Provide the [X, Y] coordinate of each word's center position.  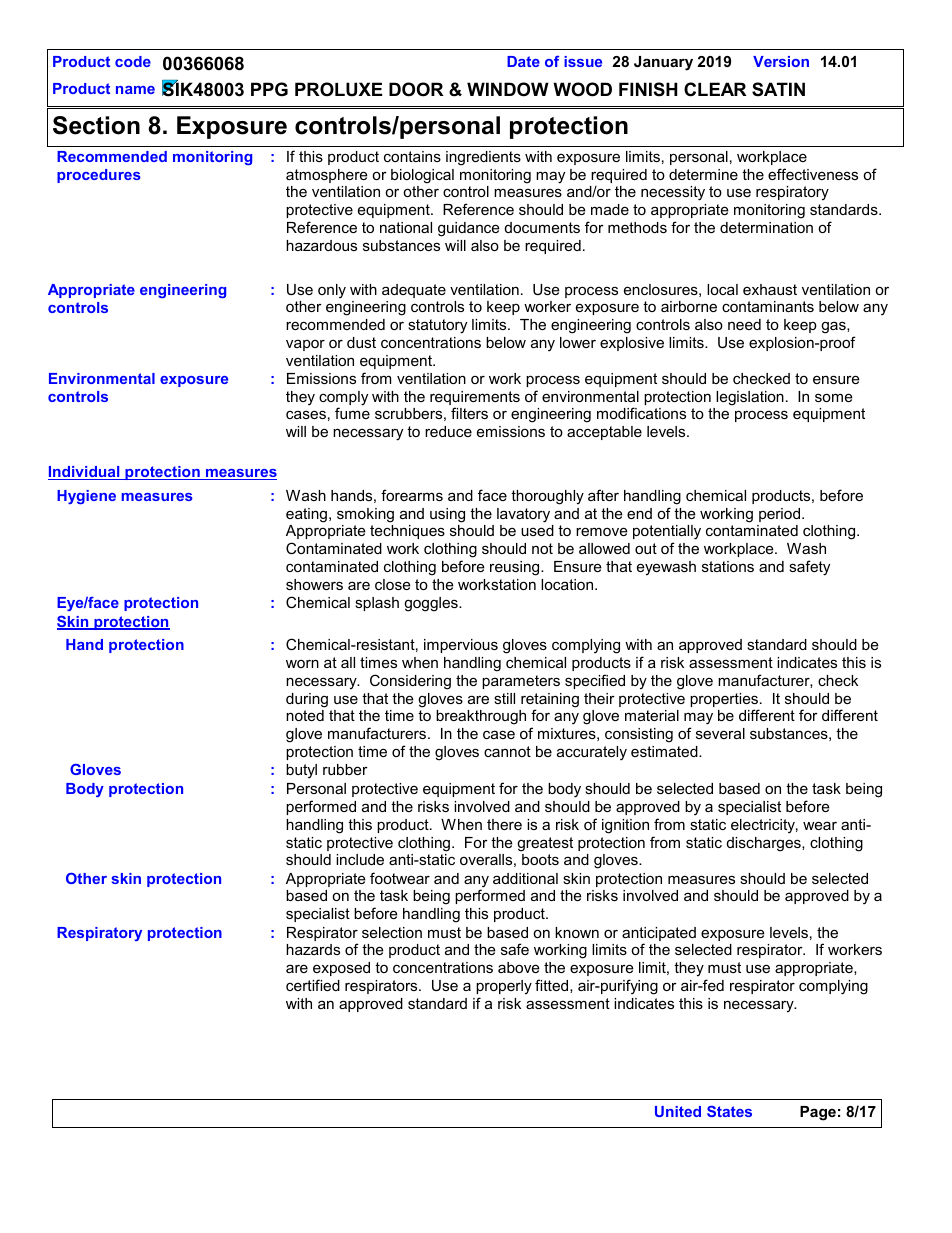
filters [469, 413]
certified [313, 985]
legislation [750, 398]
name [135, 90]
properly [504, 987]
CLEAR [715, 89]
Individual [85, 473]
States [729, 1111]
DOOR [416, 89]
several [720, 733]
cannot [507, 751]
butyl [301, 771]
